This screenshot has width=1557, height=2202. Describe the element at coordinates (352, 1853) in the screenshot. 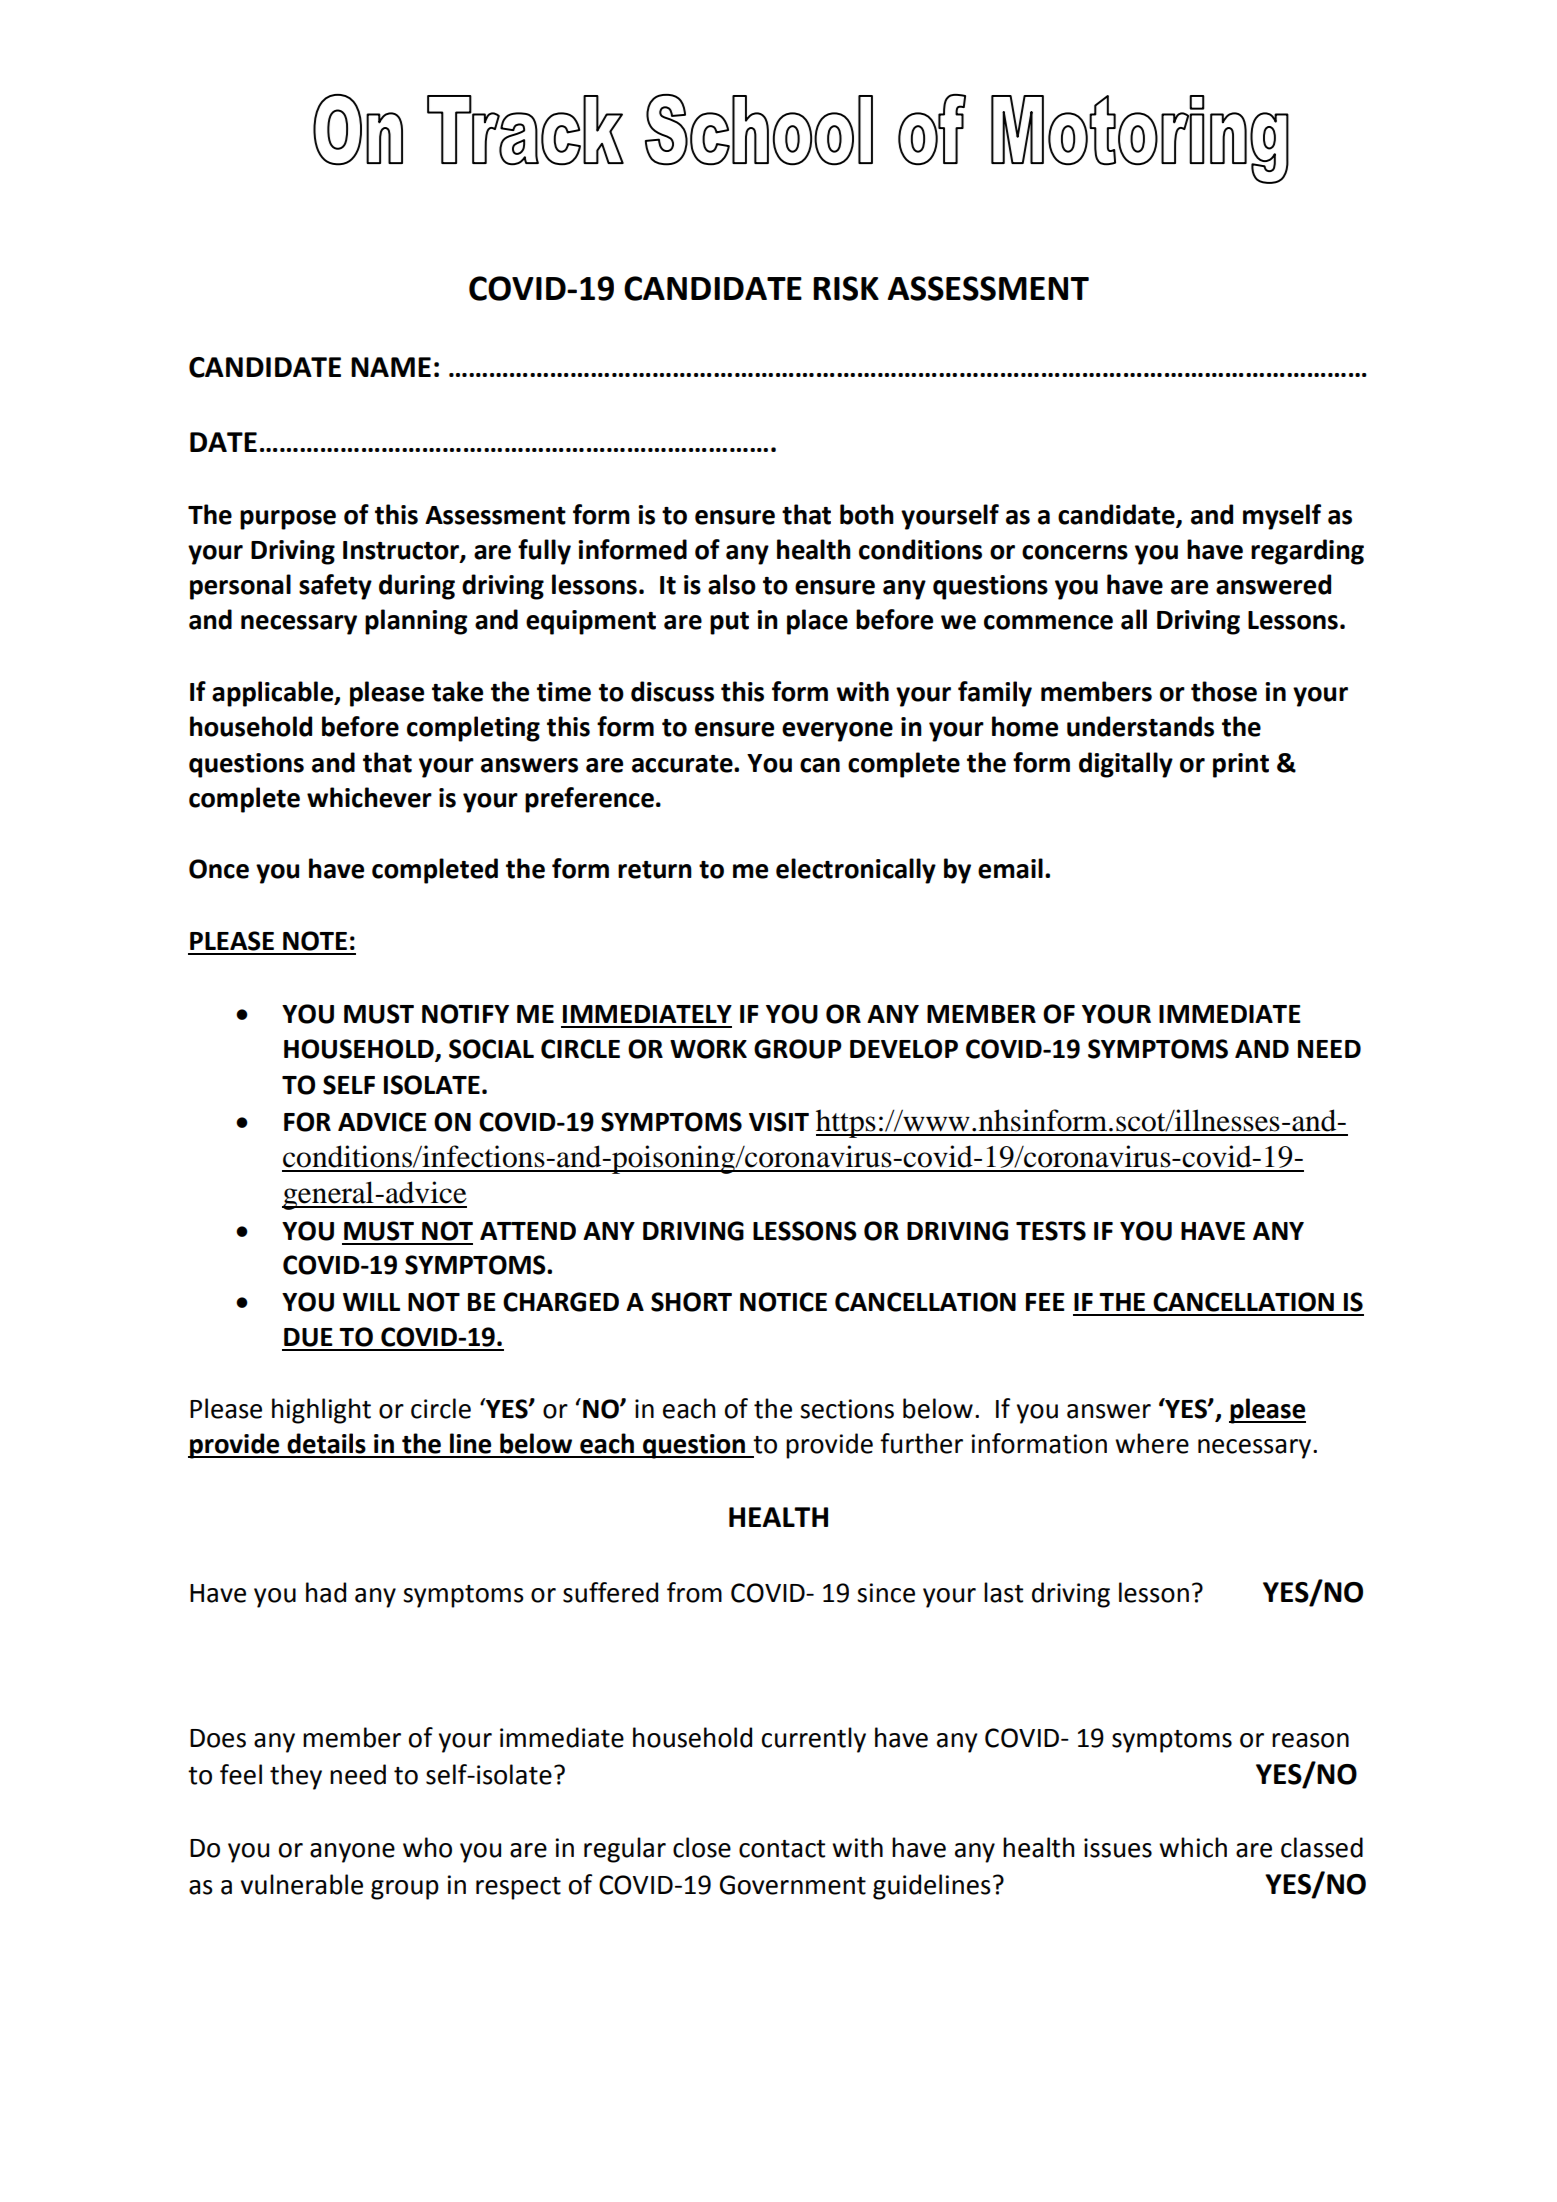

I see `anyone` at that location.
